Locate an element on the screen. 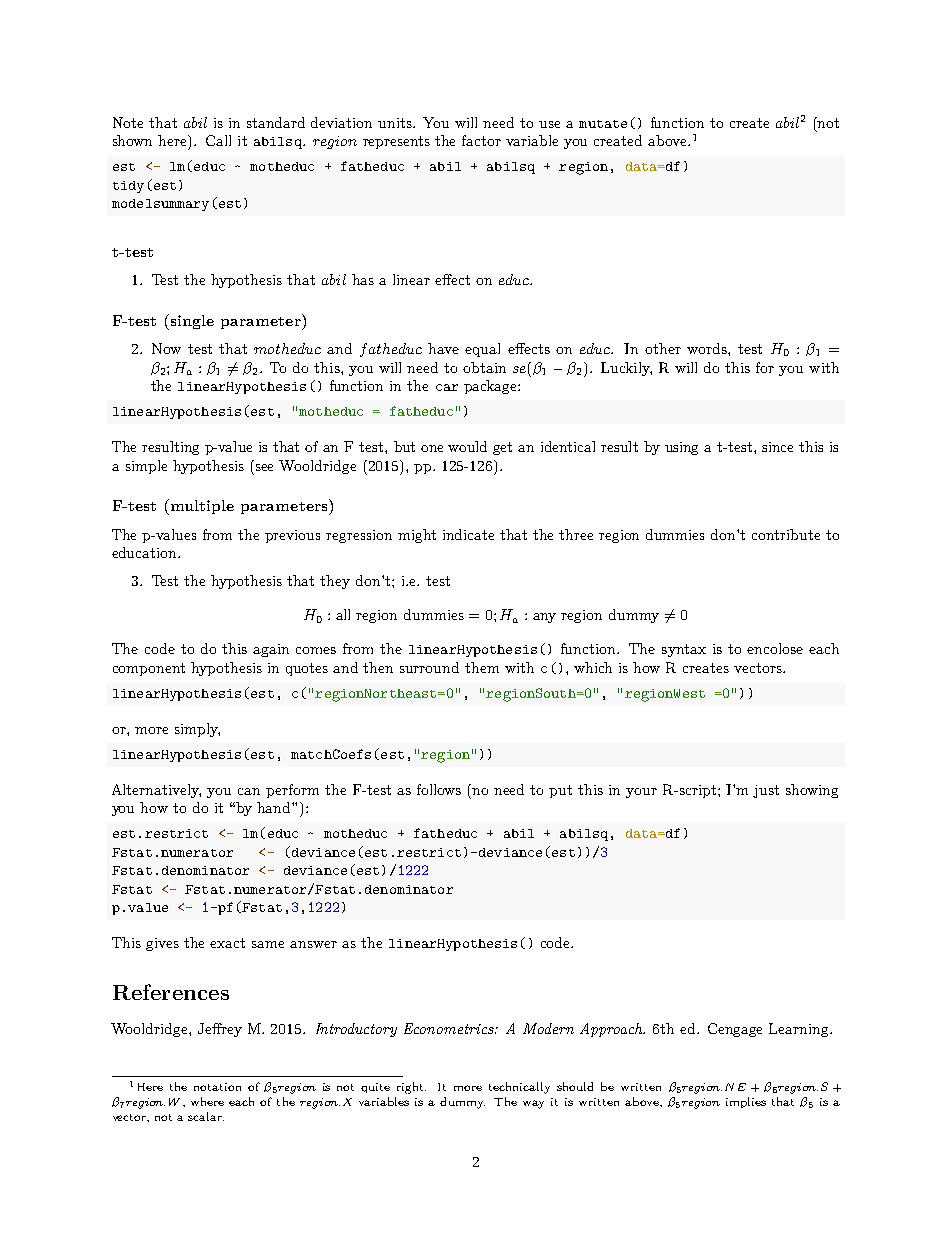 This screenshot has height=1233, width=952. notation is located at coordinates (217, 1087).
